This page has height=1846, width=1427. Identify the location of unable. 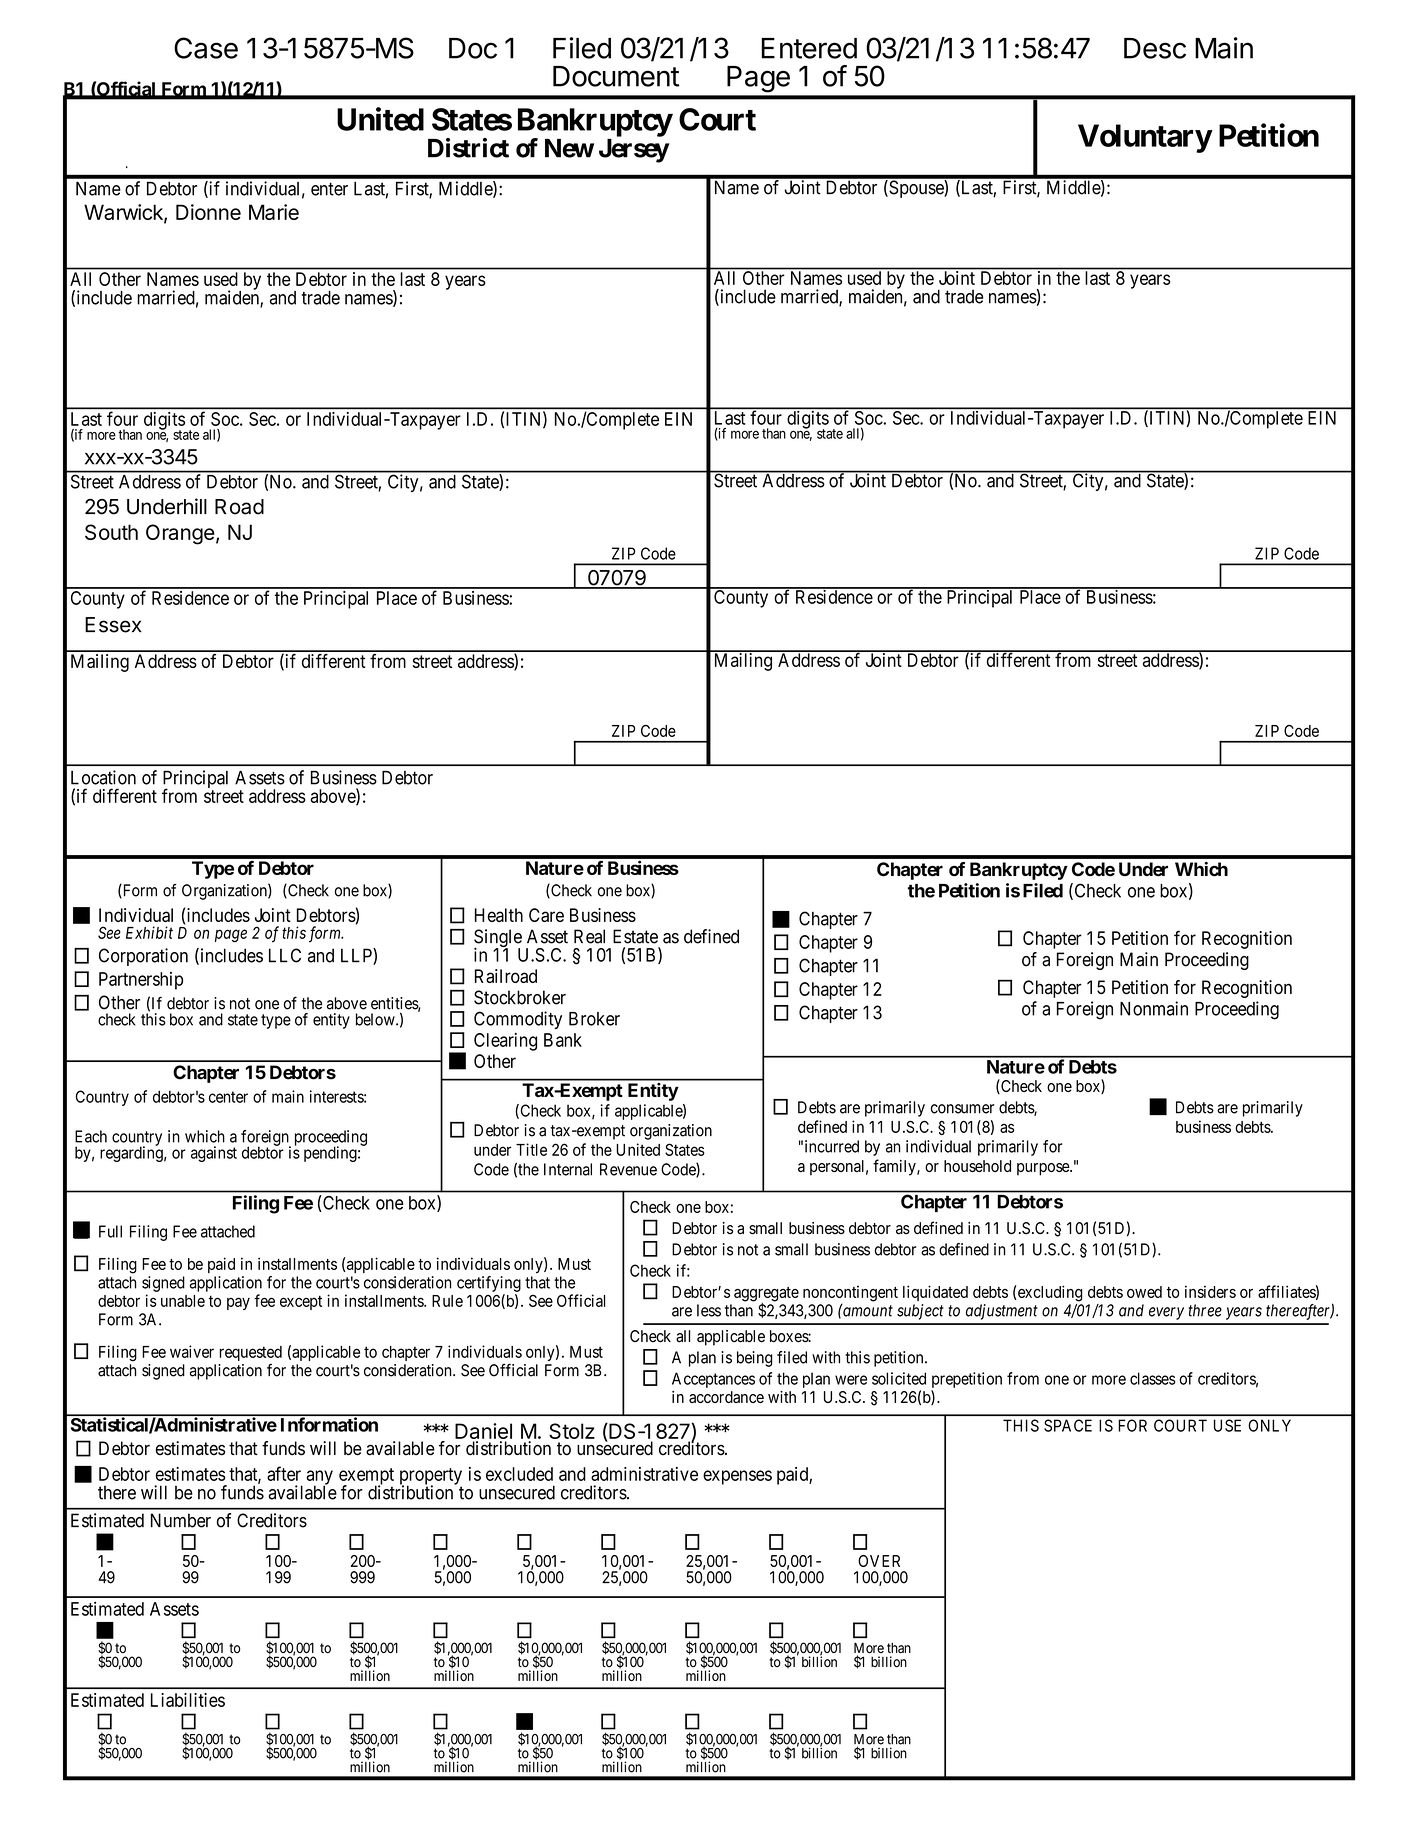
(183, 1301).
